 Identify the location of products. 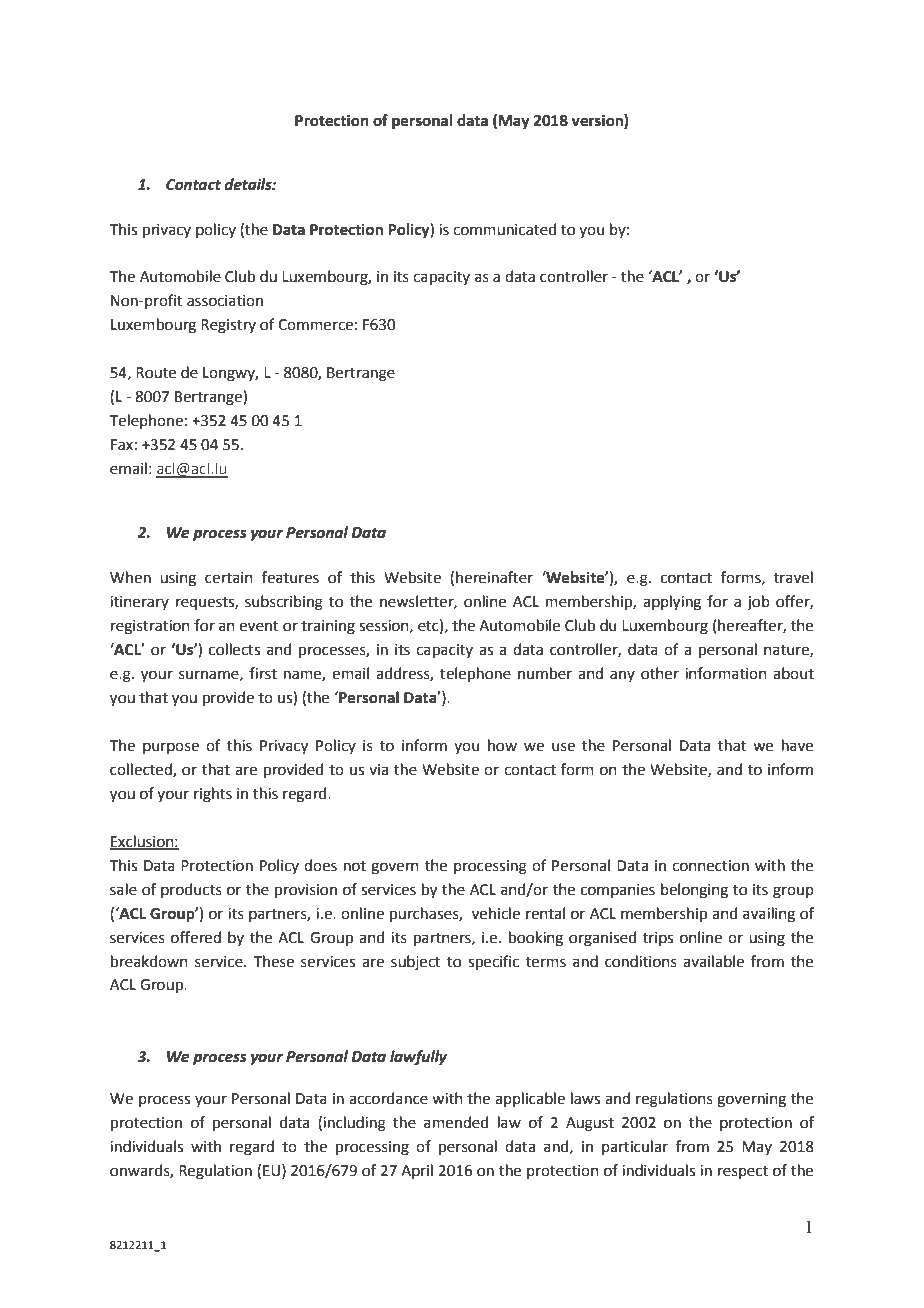
(191, 890).
